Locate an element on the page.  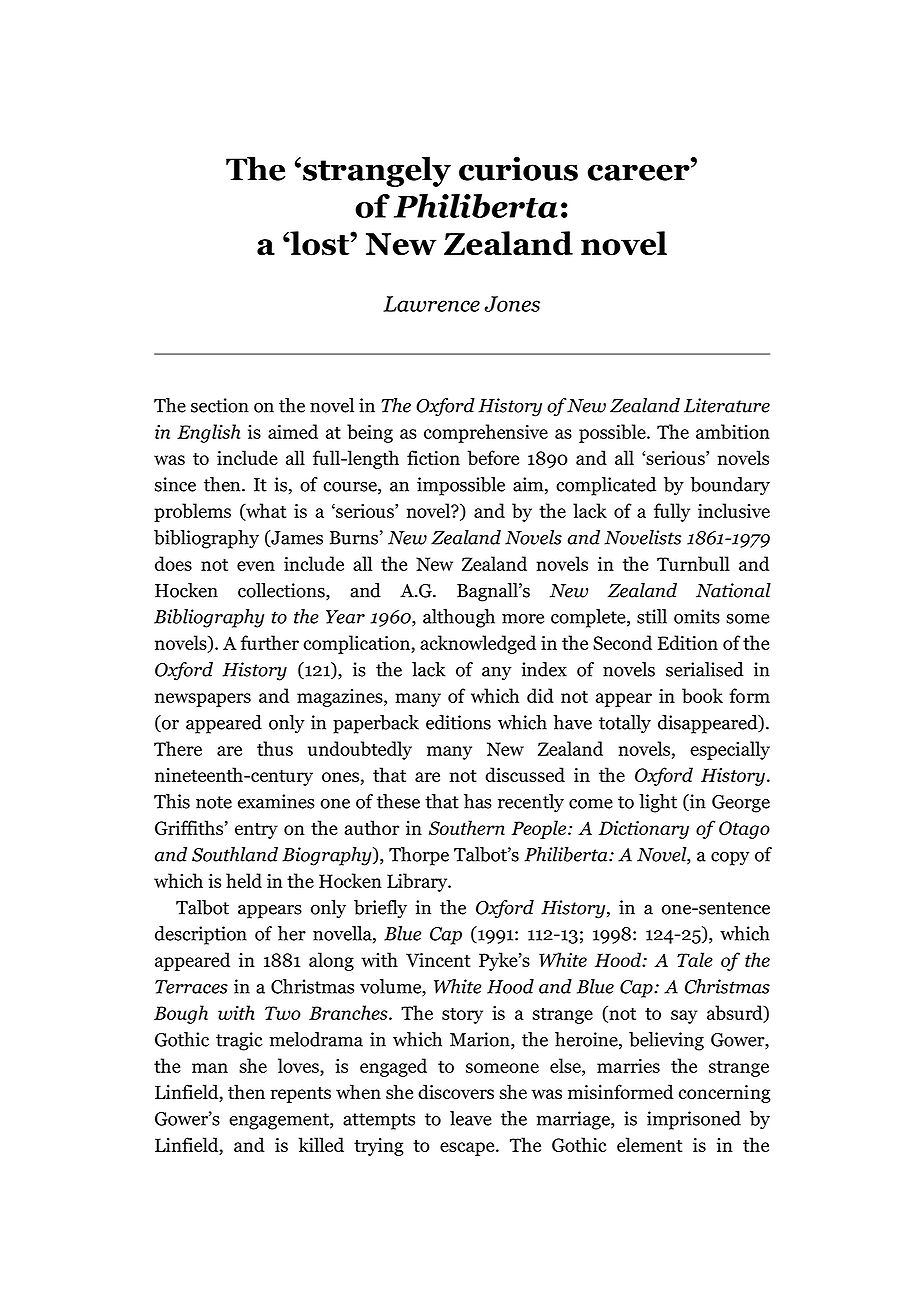
boundary is located at coordinates (730, 486).
